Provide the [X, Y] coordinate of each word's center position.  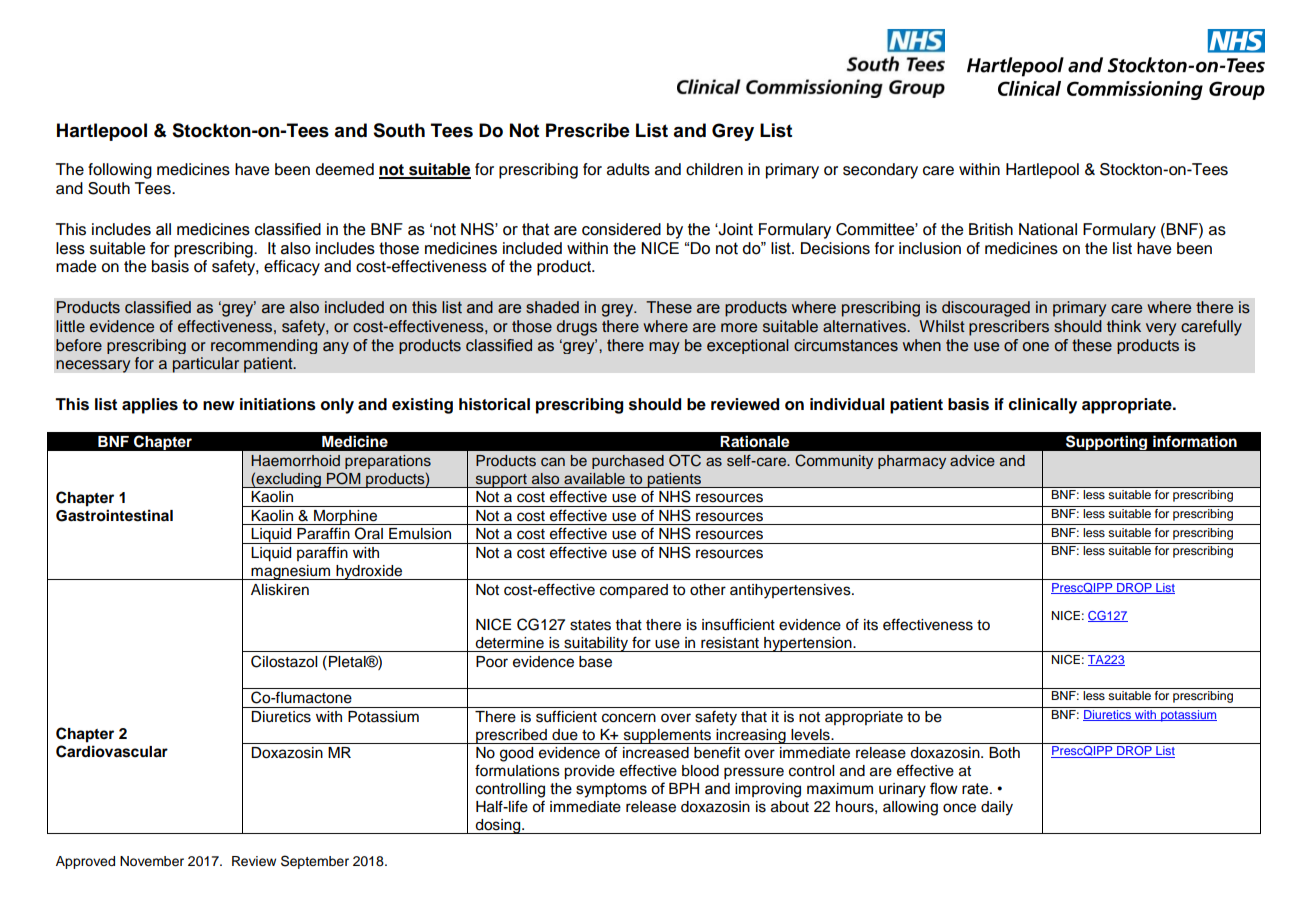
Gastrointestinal [114, 515]
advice [972, 461]
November [152, 861]
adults [628, 169]
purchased [628, 462]
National [1048, 229]
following [120, 171]
